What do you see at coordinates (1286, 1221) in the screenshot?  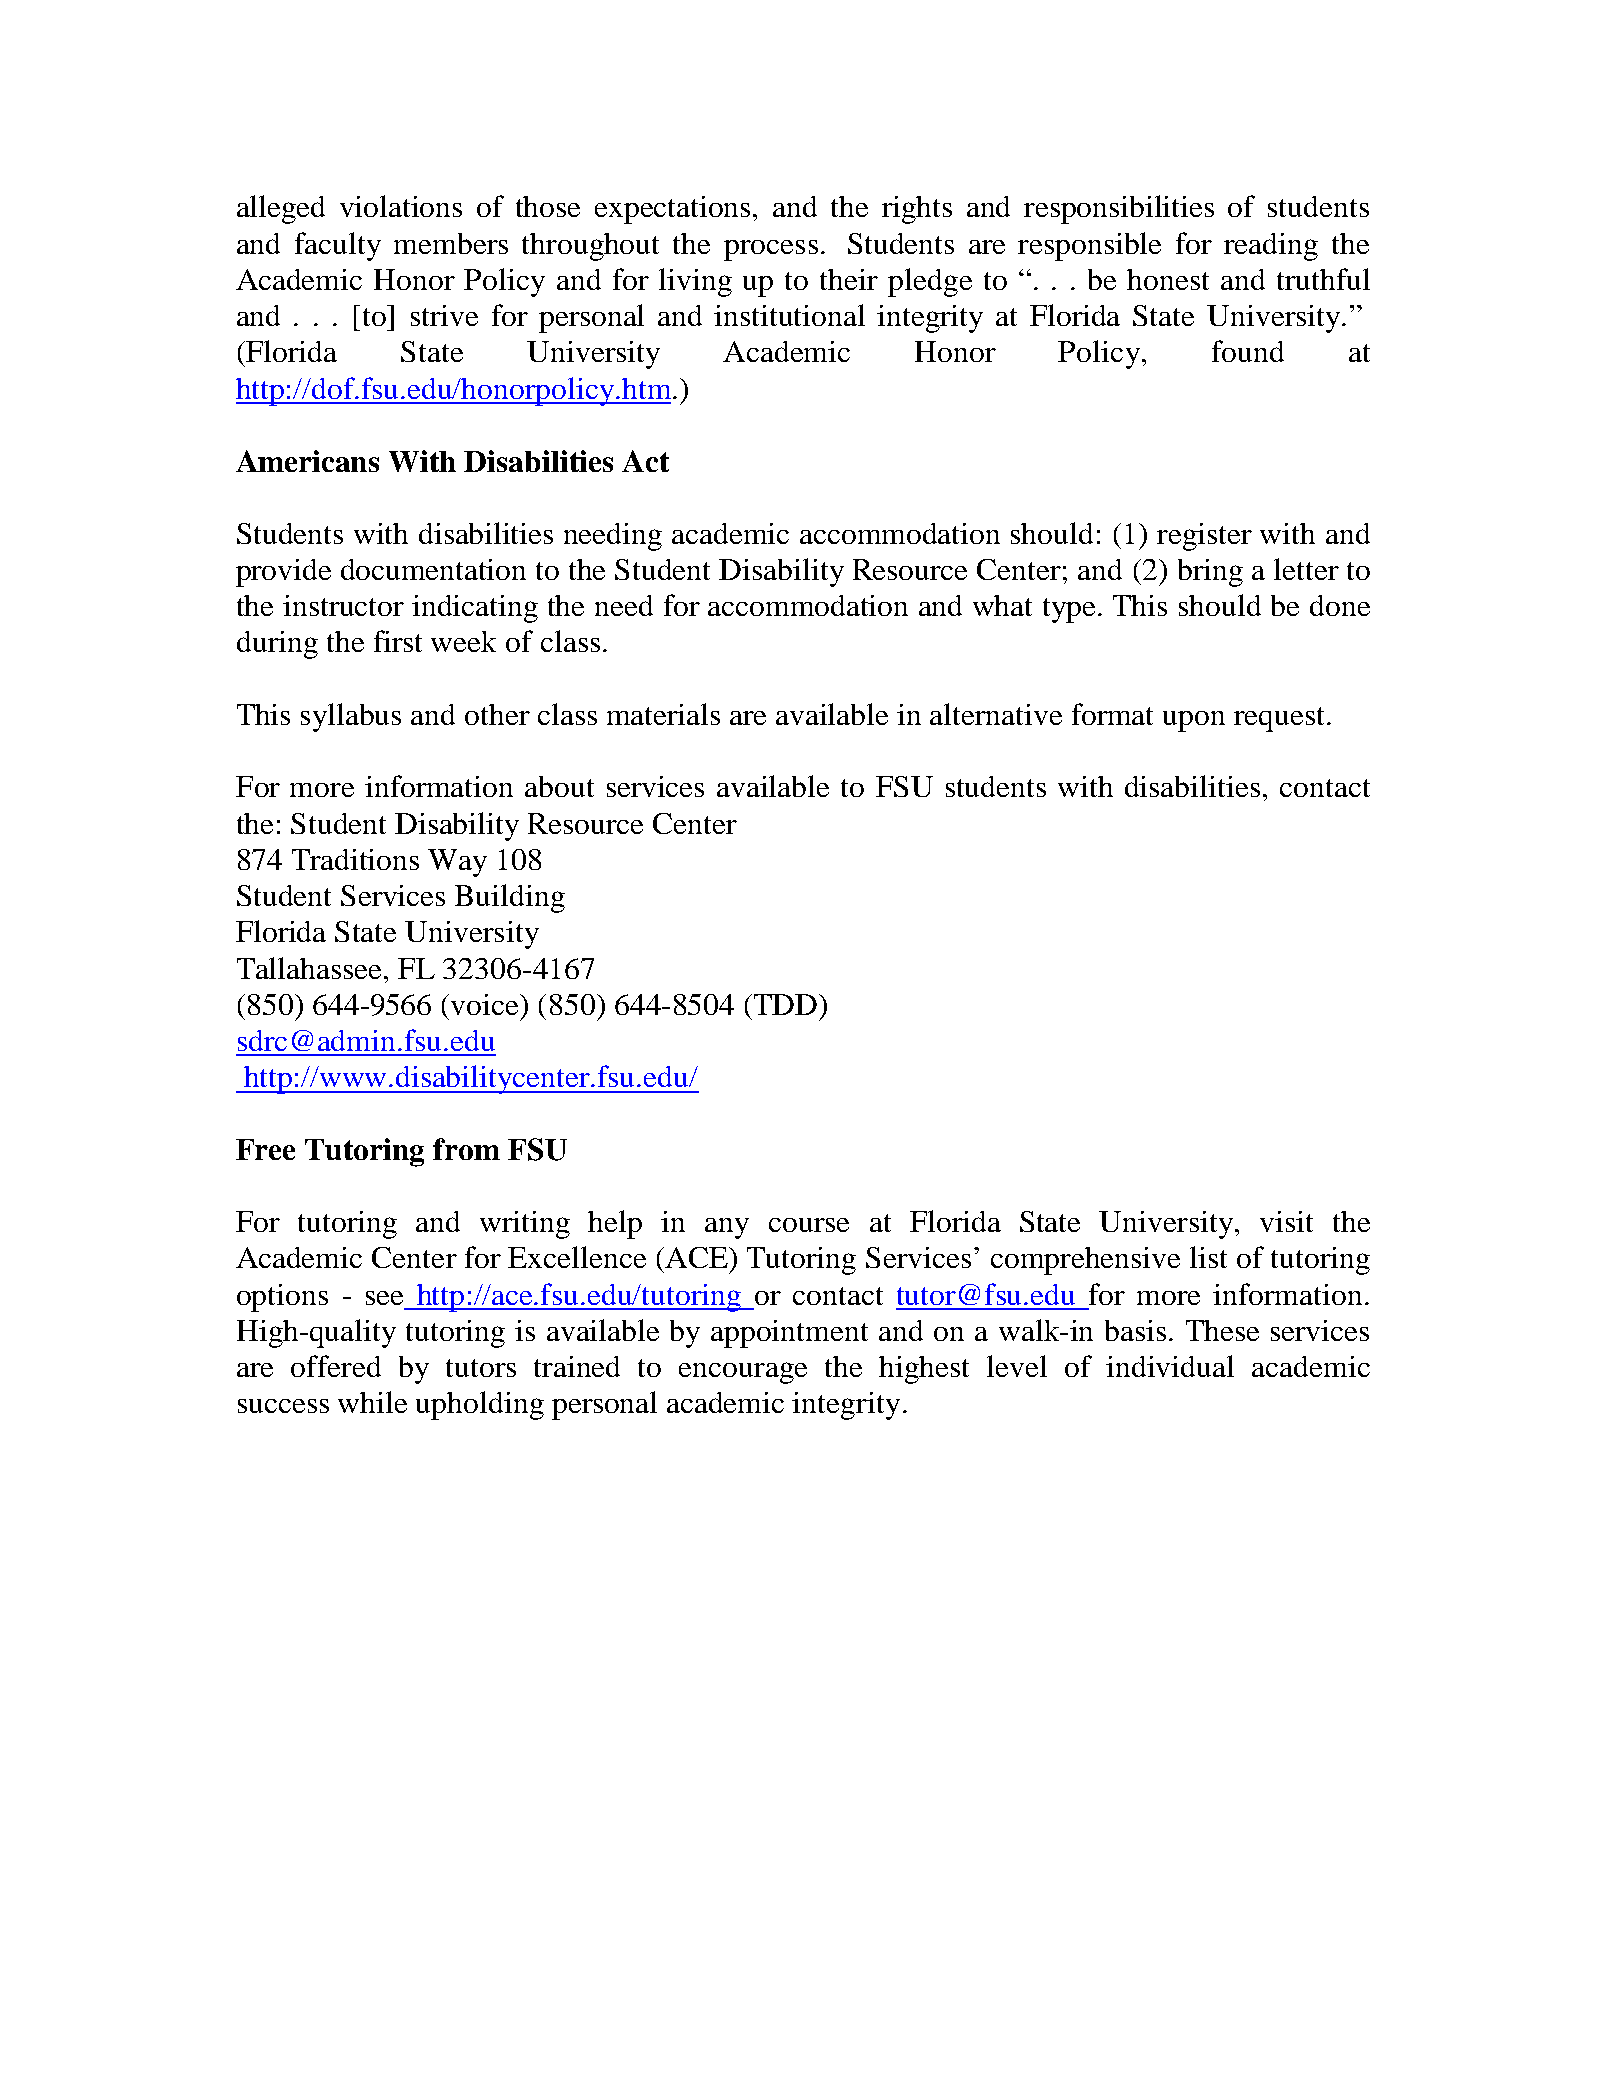 I see `visit` at bounding box center [1286, 1221].
